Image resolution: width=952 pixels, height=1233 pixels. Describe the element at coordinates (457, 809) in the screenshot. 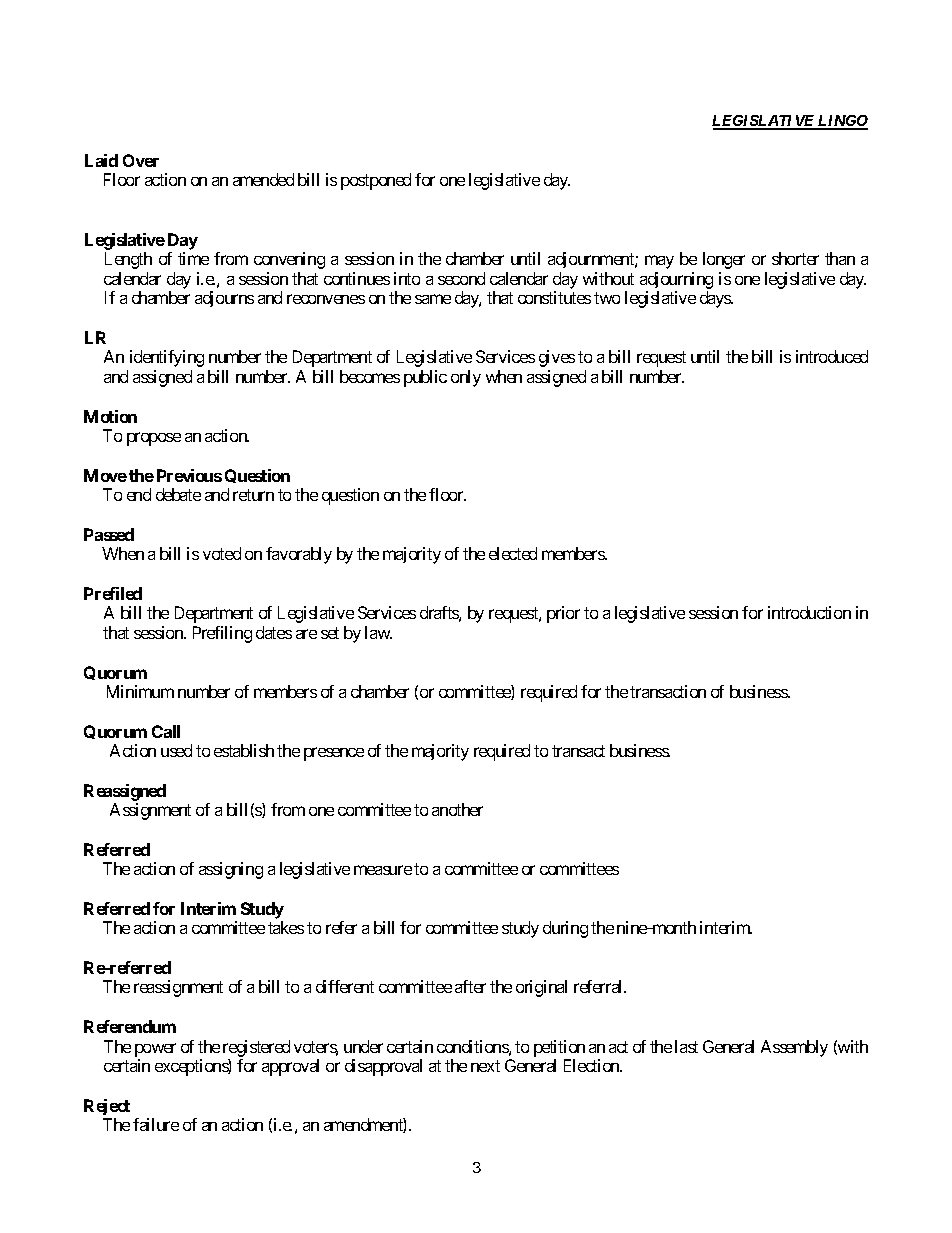

I see `another` at that location.
